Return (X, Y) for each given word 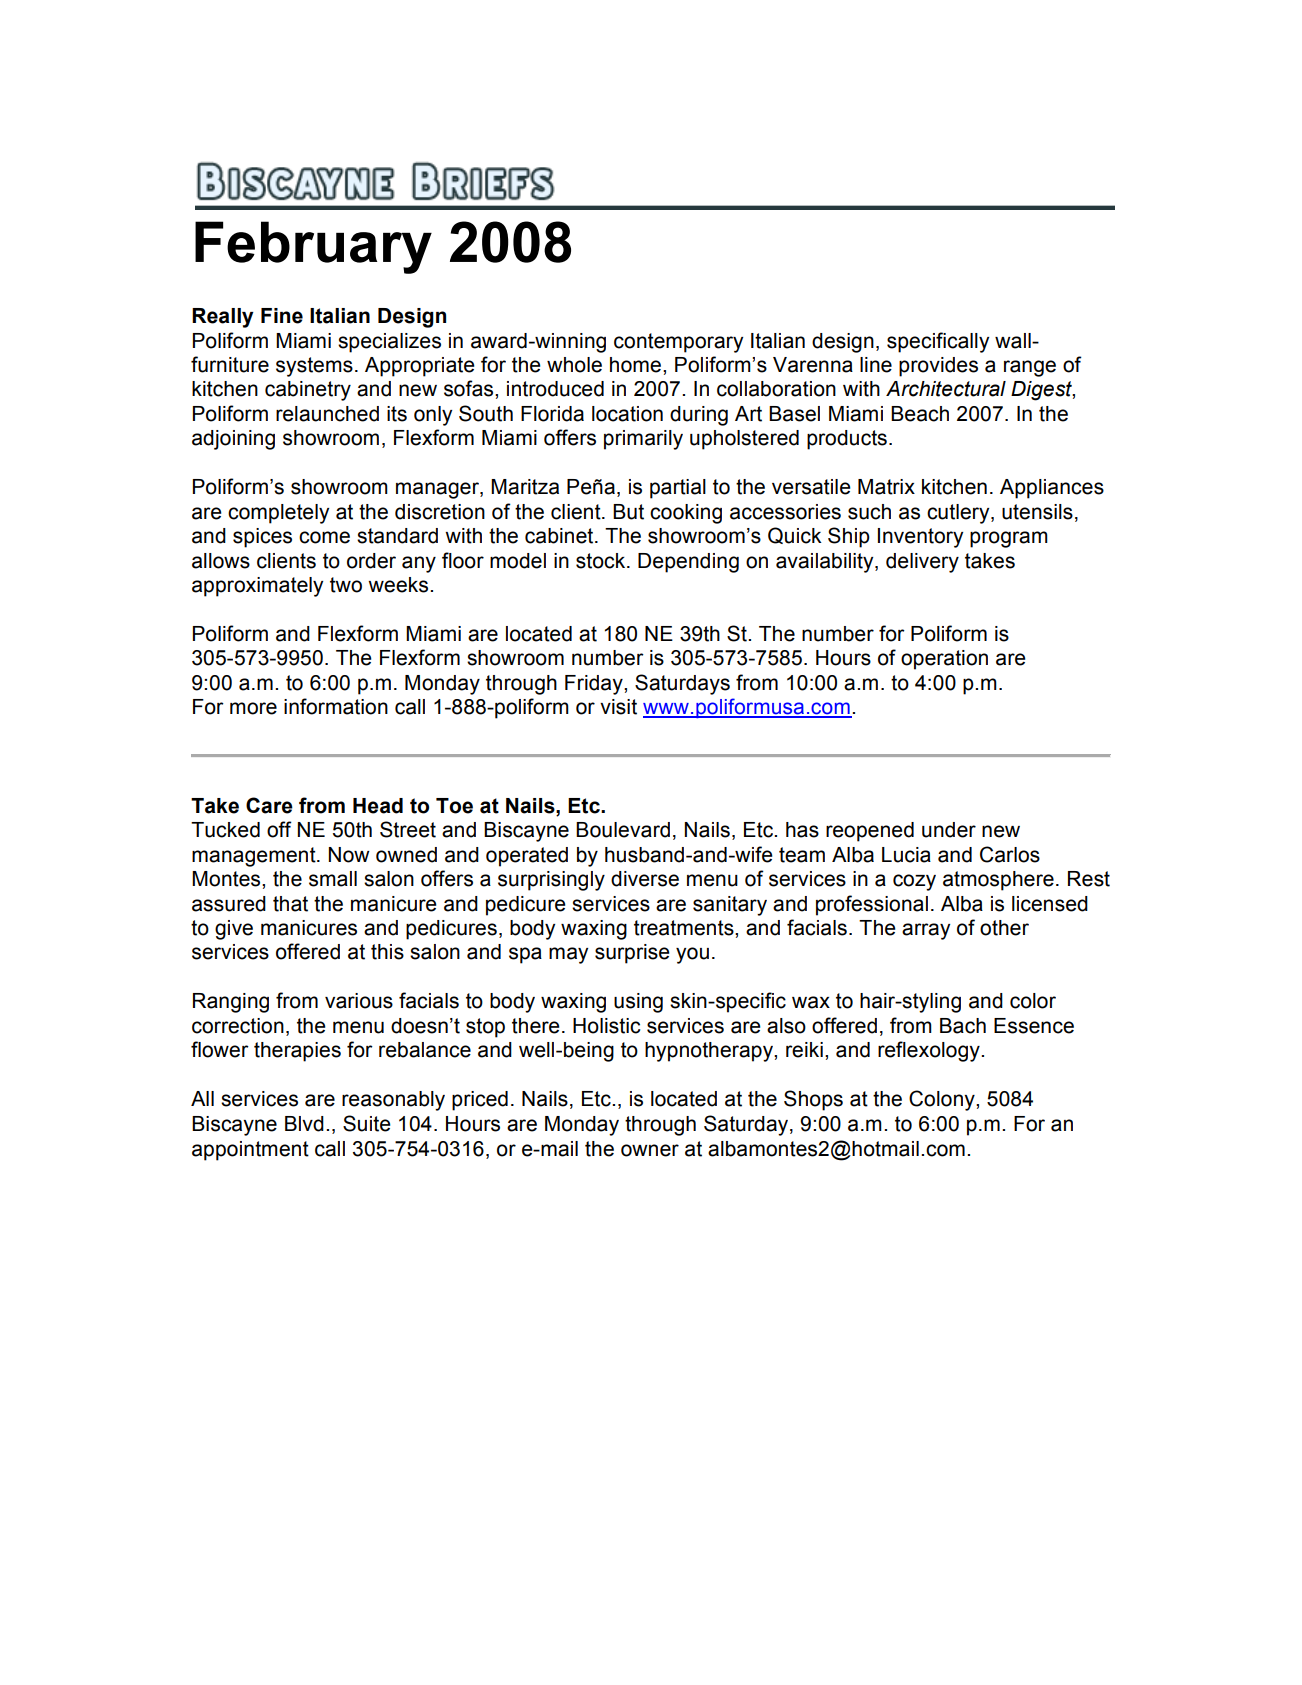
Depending (688, 563)
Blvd (304, 1124)
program (1009, 539)
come (324, 537)
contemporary (678, 343)
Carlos (1010, 854)
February (313, 247)
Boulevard (623, 830)
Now (349, 855)
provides (938, 367)
